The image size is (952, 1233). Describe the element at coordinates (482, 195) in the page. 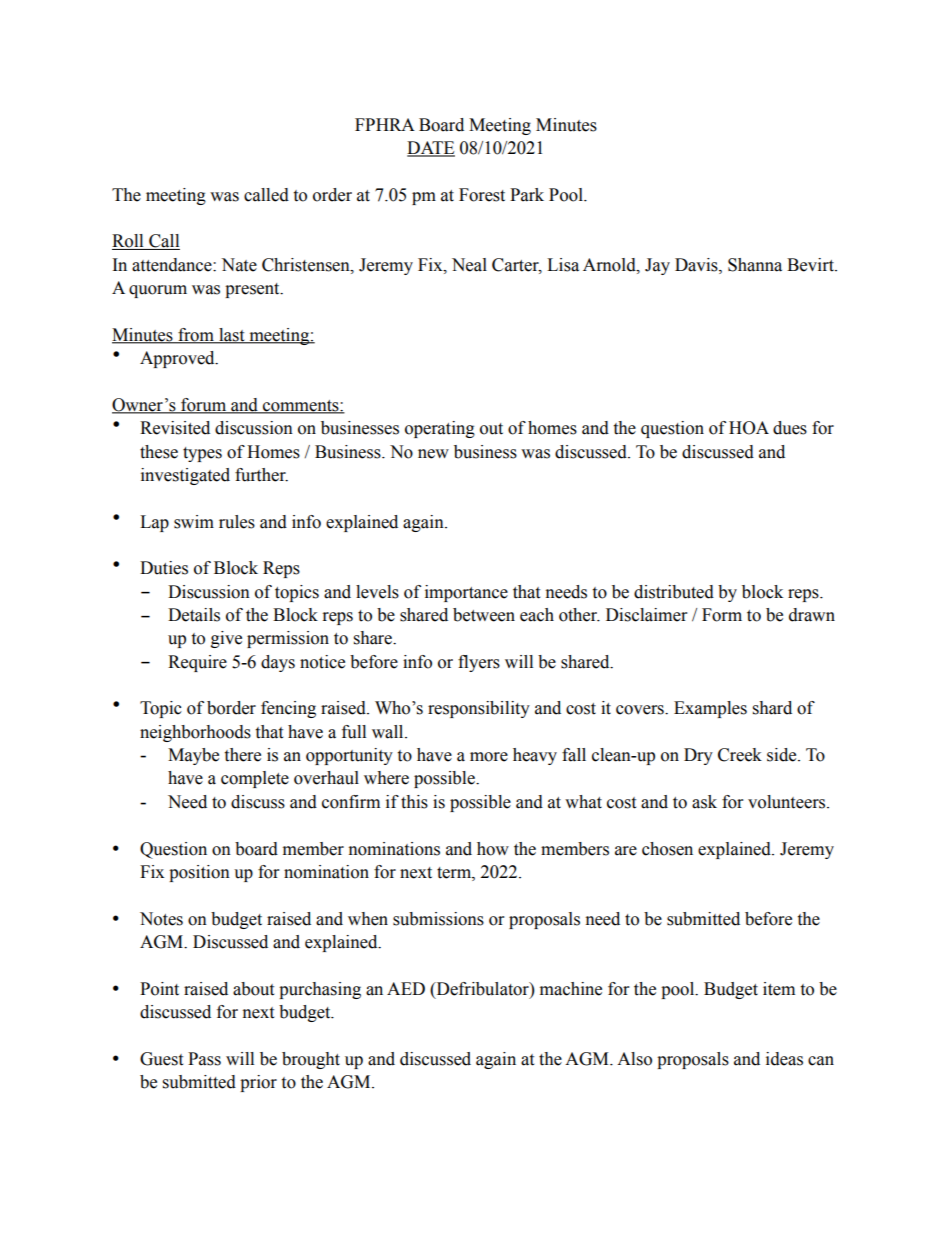

I see `Forest` at that location.
